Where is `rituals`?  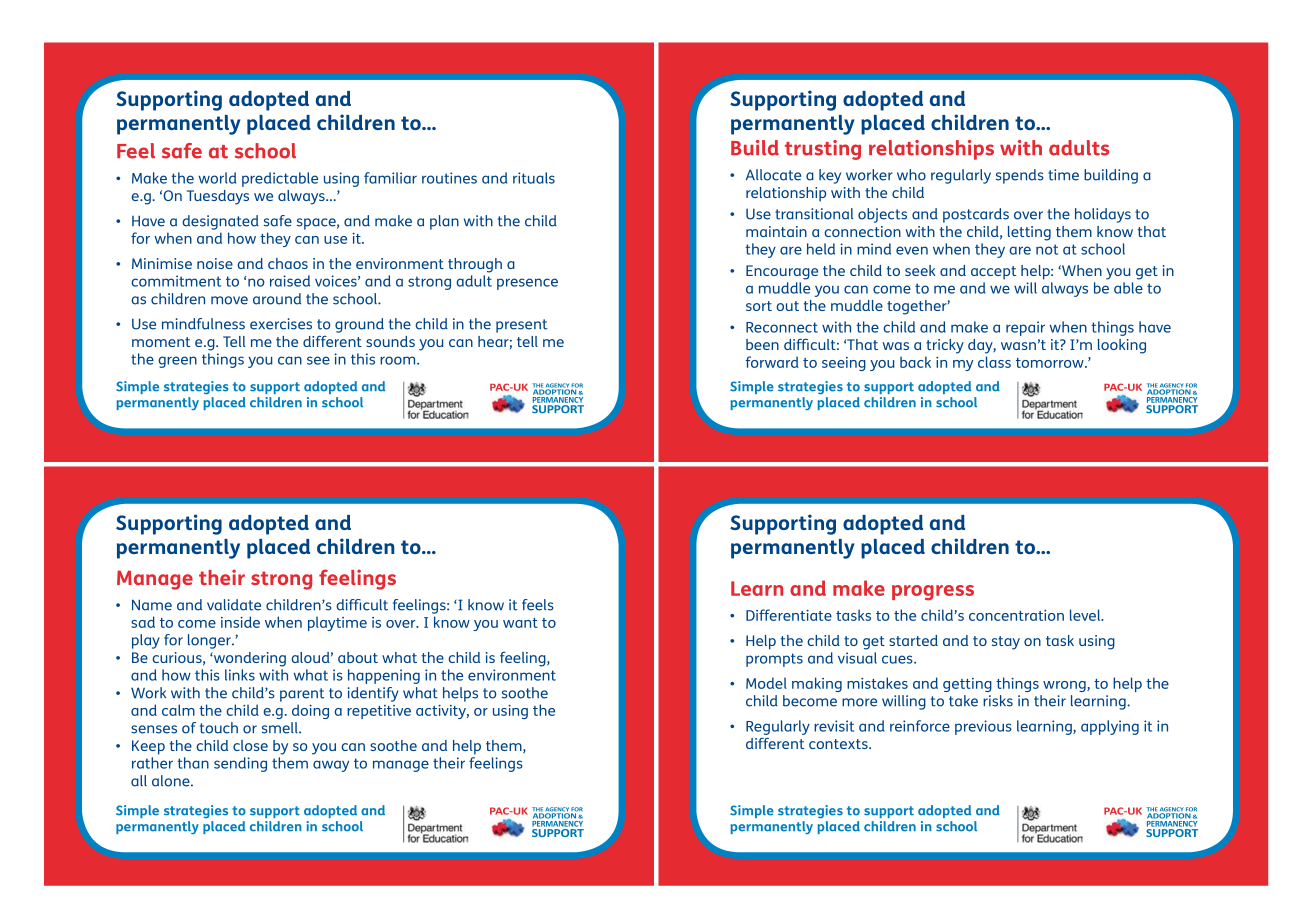
rituals is located at coordinates (534, 178).
